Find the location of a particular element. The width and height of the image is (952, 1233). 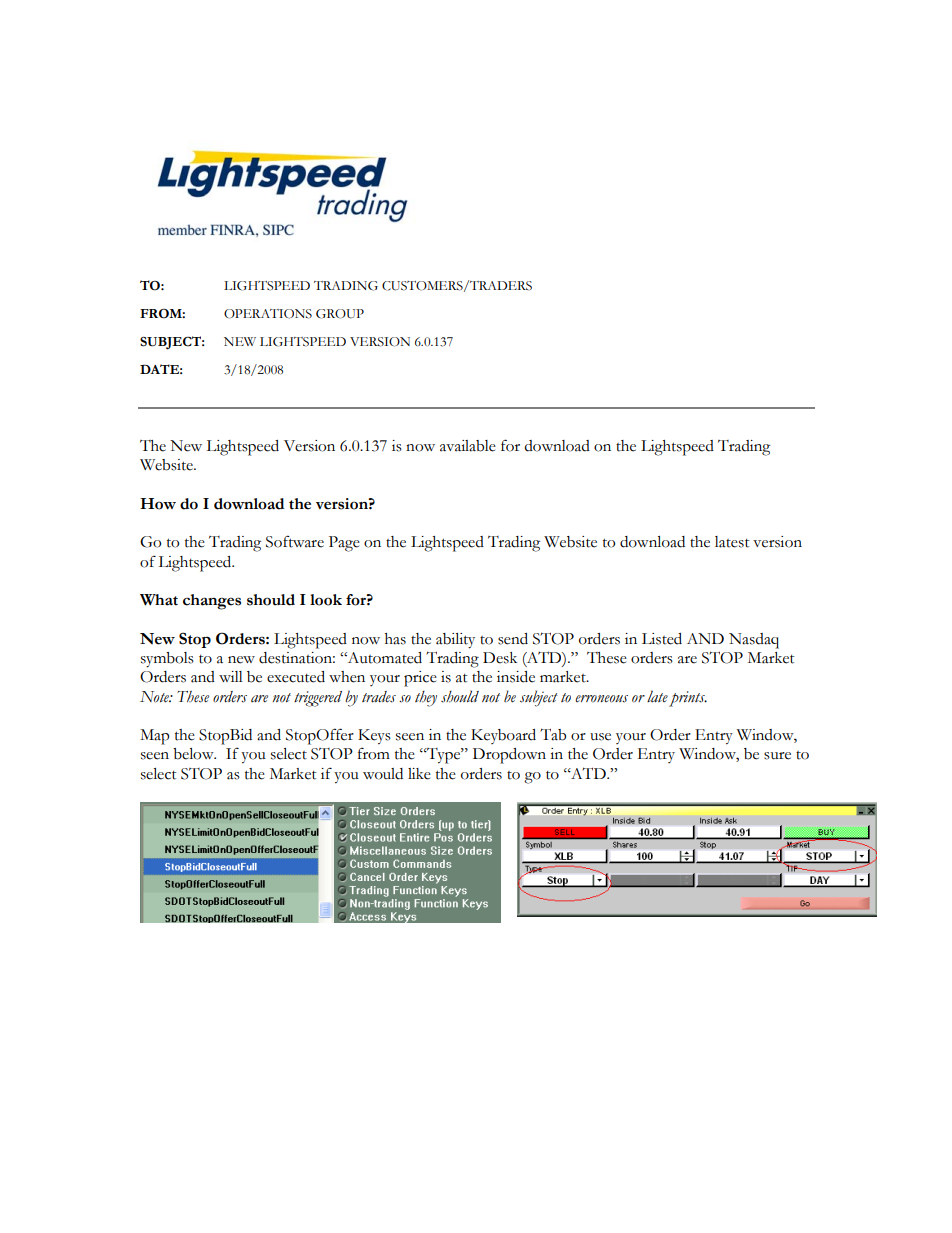

GROUP is located at coordinates (340, 314).
